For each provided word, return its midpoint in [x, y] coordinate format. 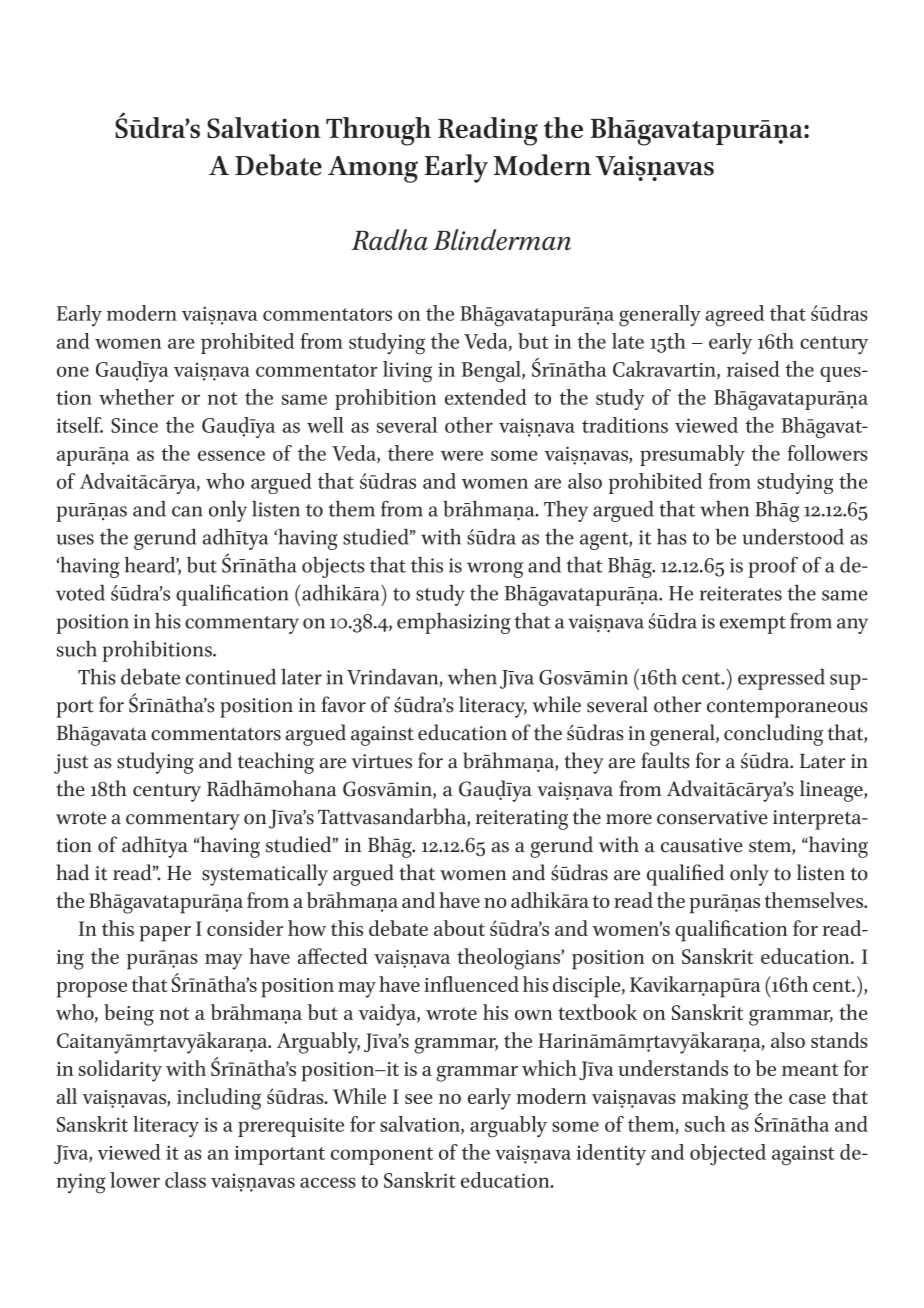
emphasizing [454, 623]
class [185, 1180]
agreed [735, 316]
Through [378, 131]
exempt [753, 625]
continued [231, 677]
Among [373, 169]
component [382, 1156]
